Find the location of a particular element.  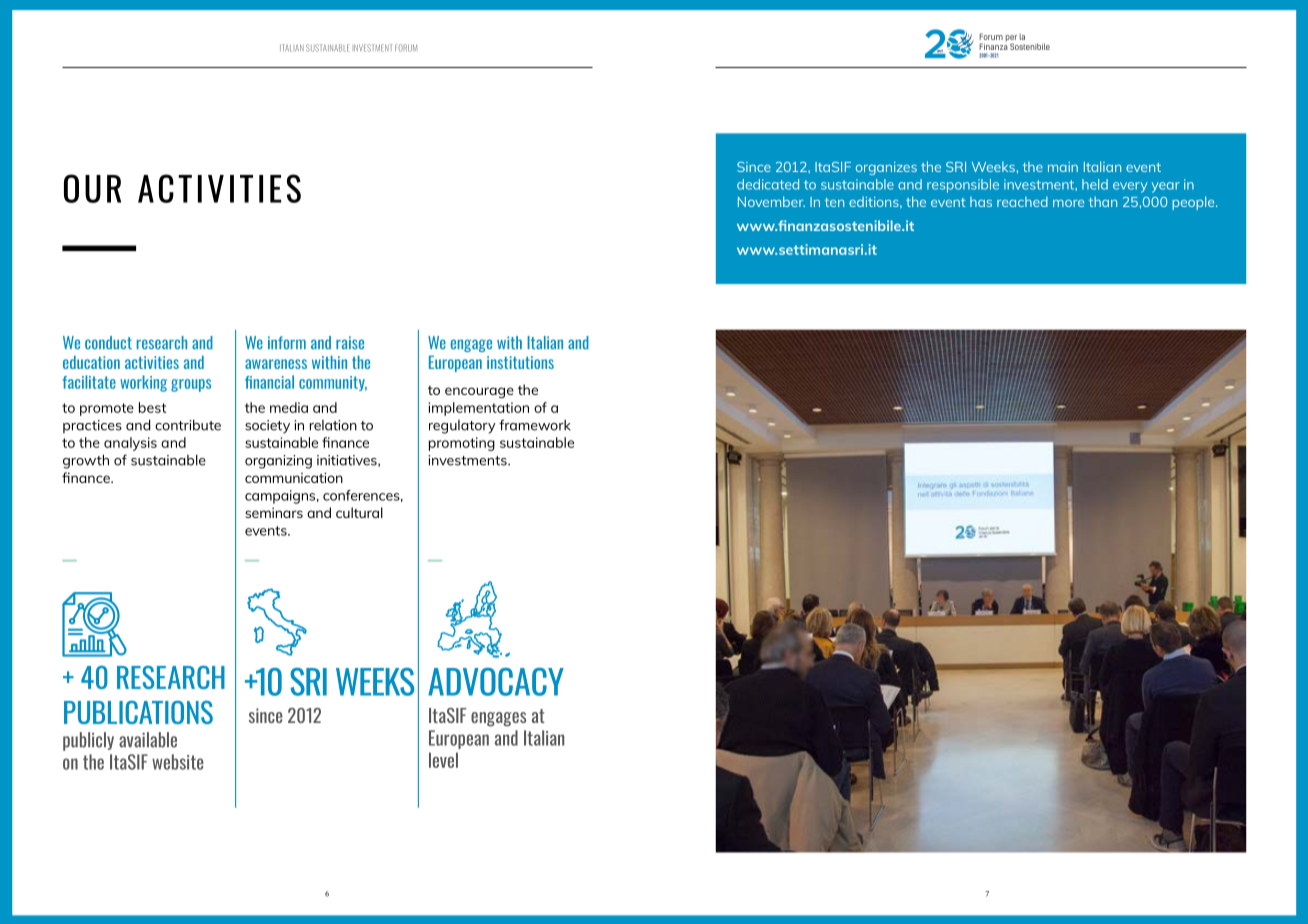

framework is located at coordinates (535, 425).
